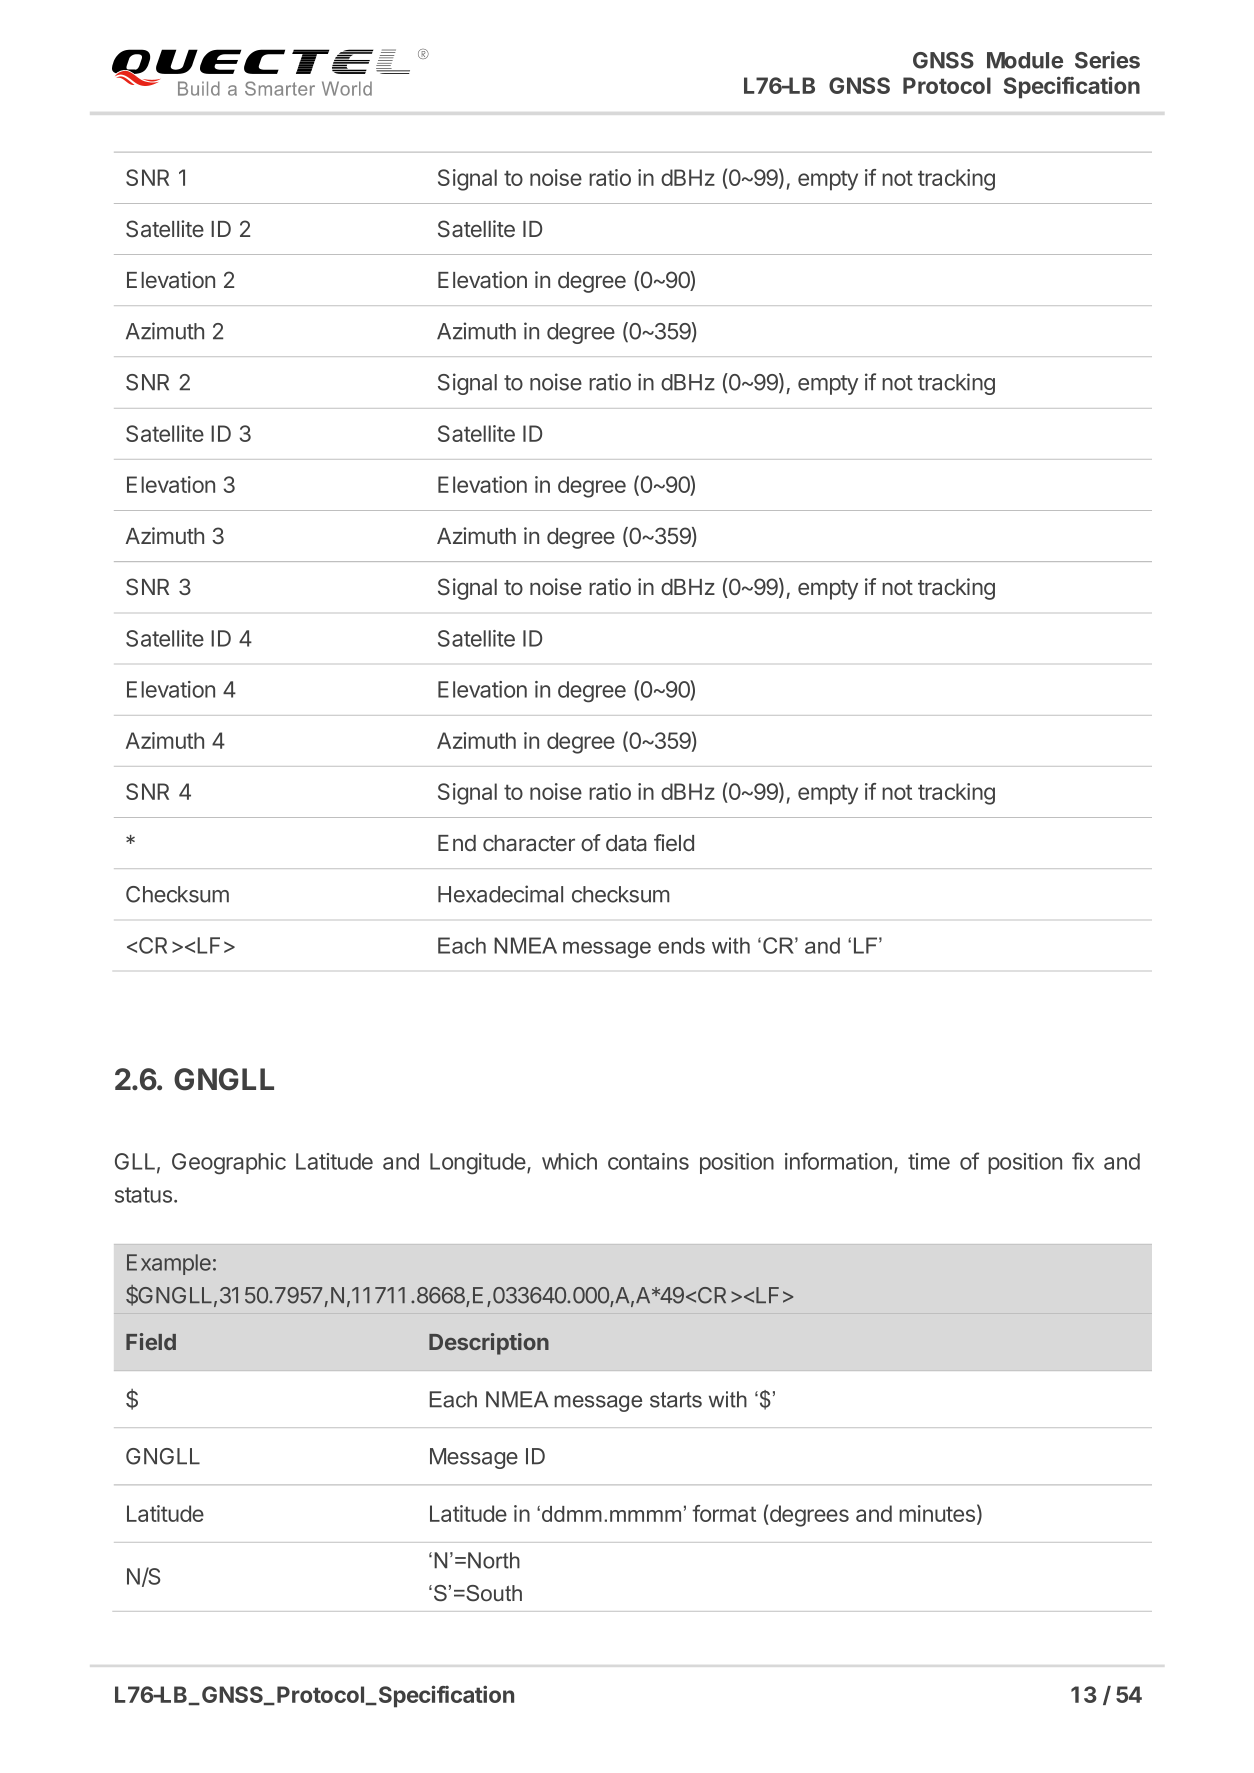 The height and width of the document is (1773, 1254). Describe the element at coordinates (500, 894) in the document. I see `Hexadecimal` at that location.
